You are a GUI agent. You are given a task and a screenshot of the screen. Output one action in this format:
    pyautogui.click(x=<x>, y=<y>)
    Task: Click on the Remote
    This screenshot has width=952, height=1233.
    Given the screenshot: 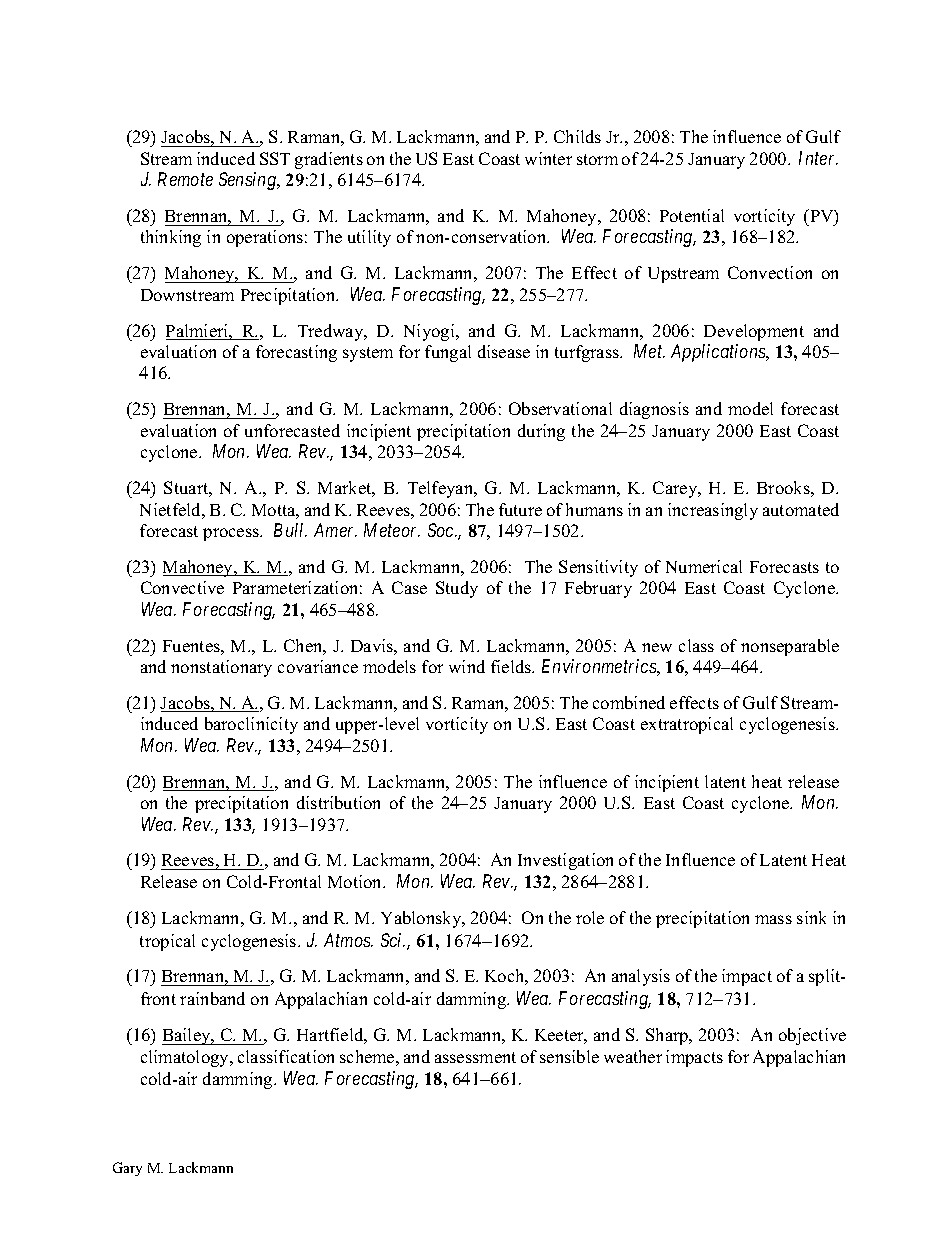 What is the action you would take?
    pyautogui.click(x=185, y=179)
